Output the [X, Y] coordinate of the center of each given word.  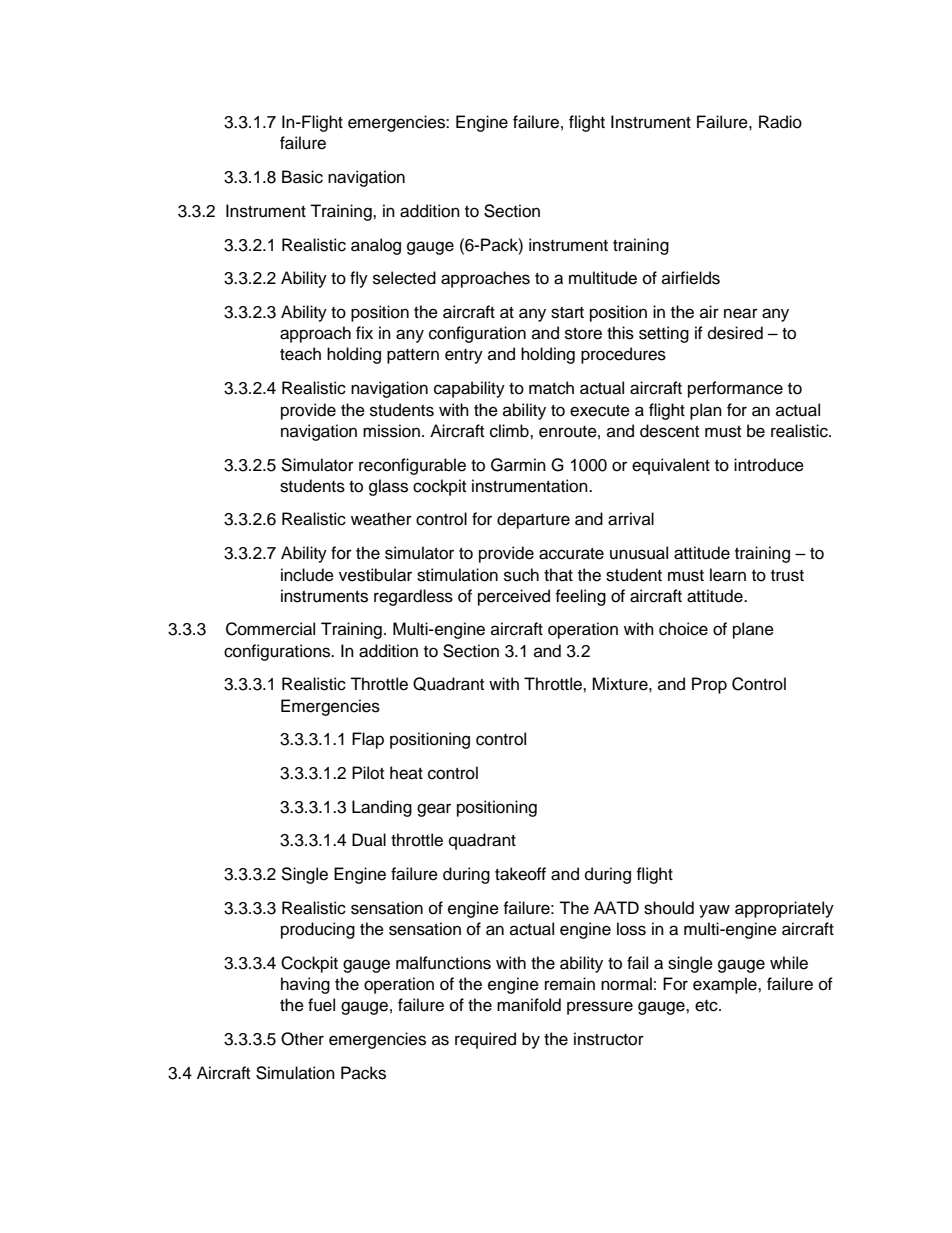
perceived [514, 597]
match [551, 388]
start [567, 313]
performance [735, 389]
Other [302, 1039]
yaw [714, 911]
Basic [302, 177]
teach [300, 354]
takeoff [520, 874]
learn [728, 575]
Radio [780, 122]
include [307, 575]
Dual [369, 840]
